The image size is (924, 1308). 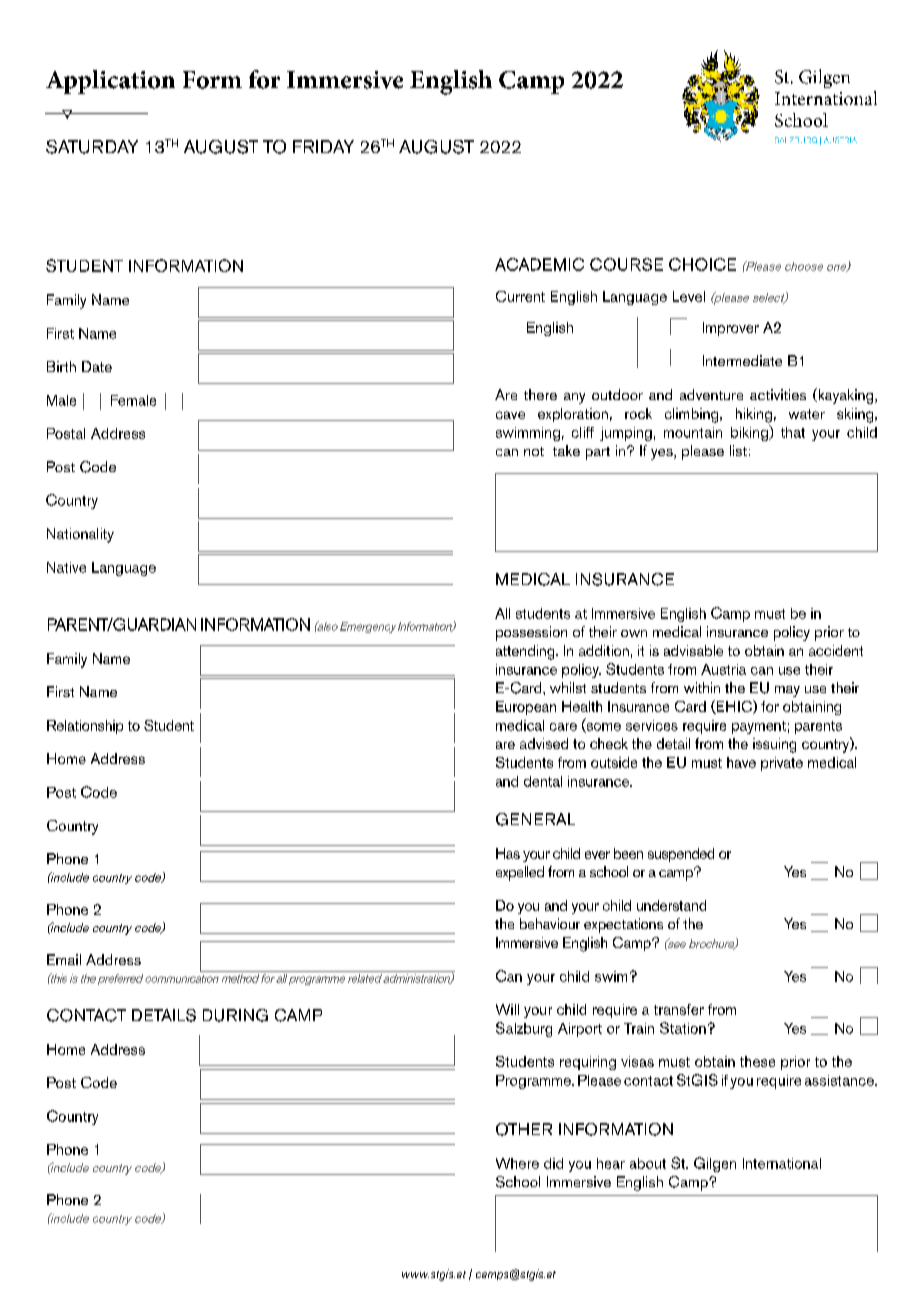 What do you see at coordinates (323, 146) in the page?
I see `FRIDAY` at bounding box center [323, 146].
